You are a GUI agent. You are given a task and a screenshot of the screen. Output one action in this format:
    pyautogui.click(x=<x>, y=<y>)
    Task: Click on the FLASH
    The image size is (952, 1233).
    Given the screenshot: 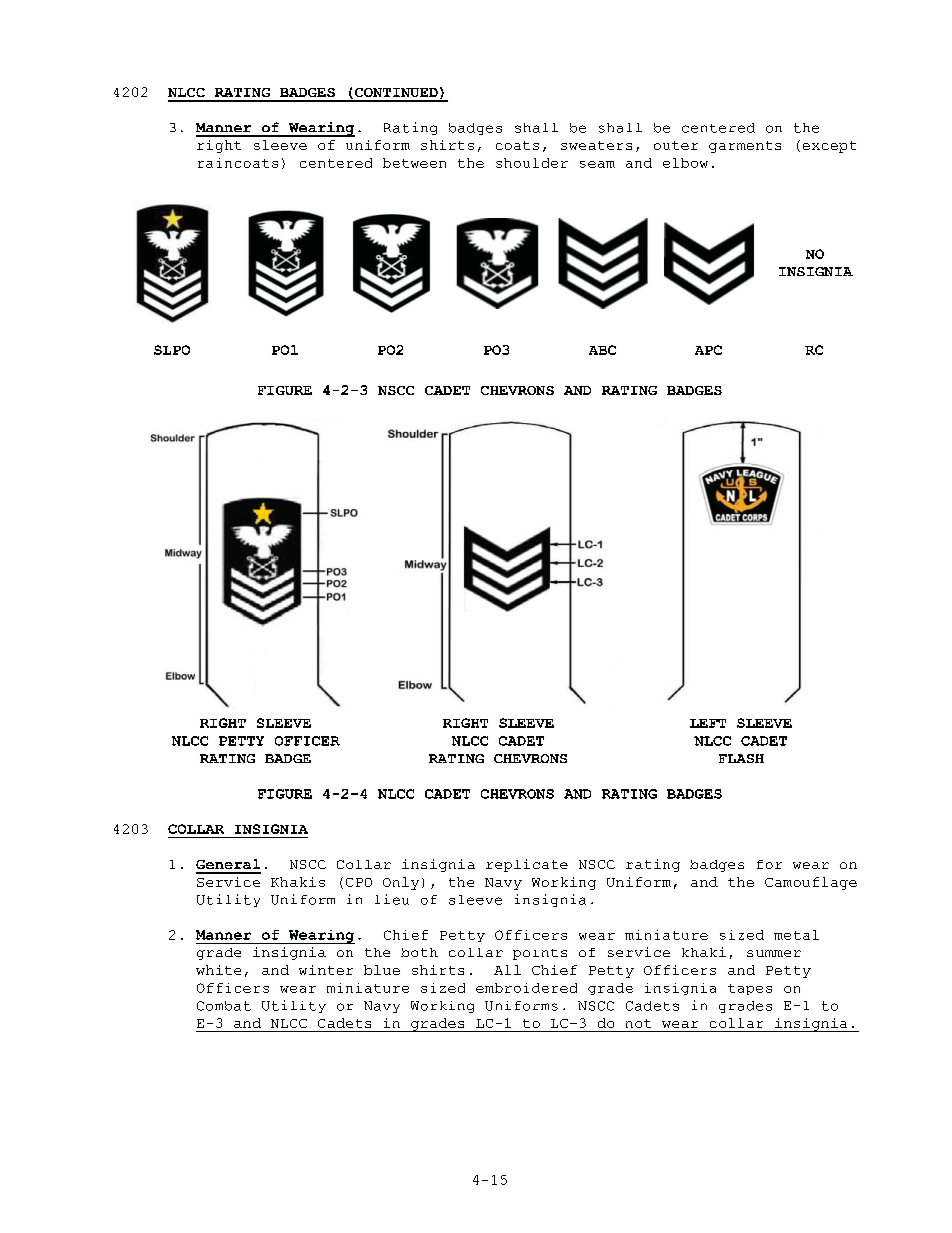 What is the action you would take?
    pyautogui.click(x=741, y=758)
